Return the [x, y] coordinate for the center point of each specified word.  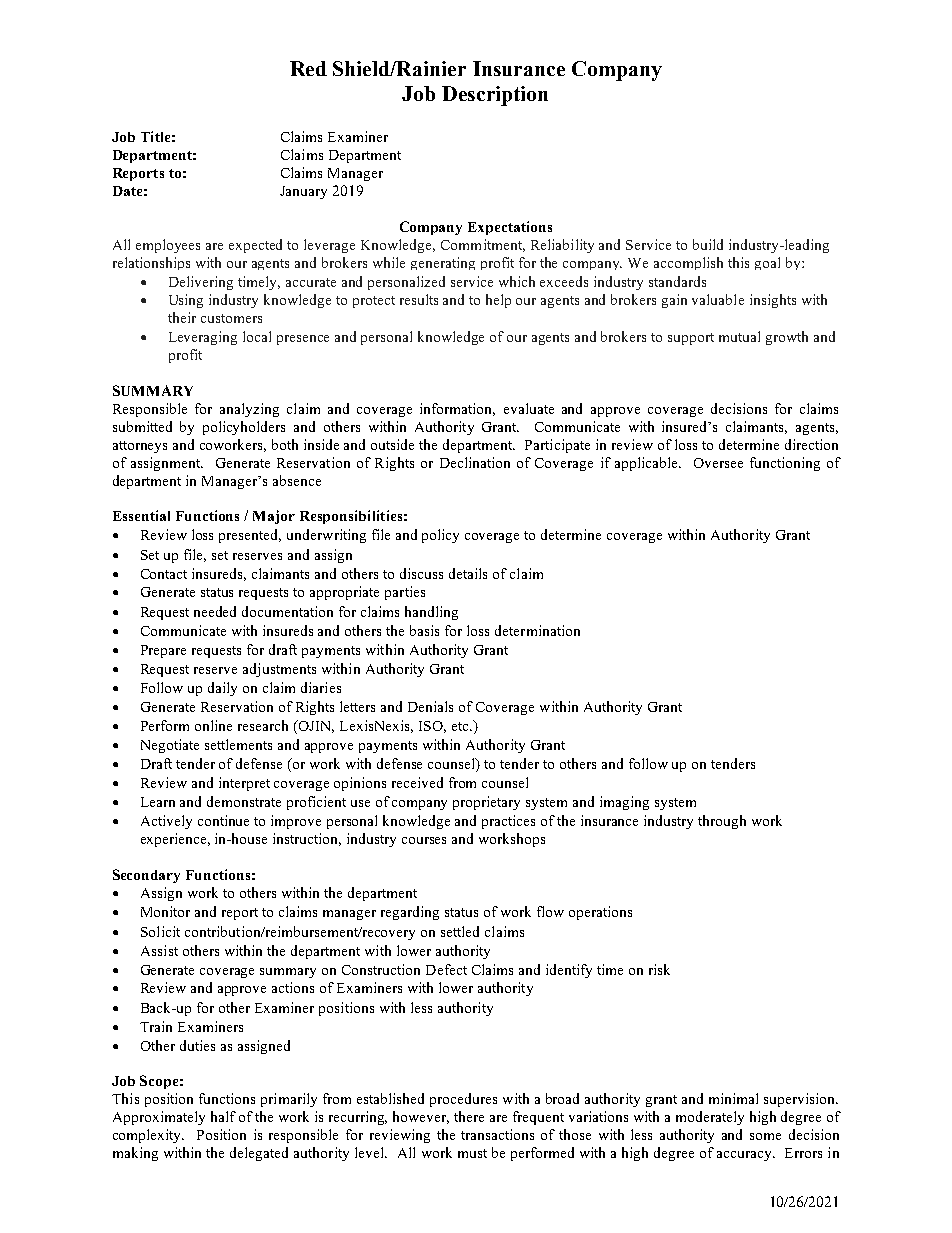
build [708, 244]
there [469, 1116]
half [223, 1116]
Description [495, 96]
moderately [710, 1118]
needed [215, 611]
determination [537, 630]
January [303, 192]
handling [431, 613]
